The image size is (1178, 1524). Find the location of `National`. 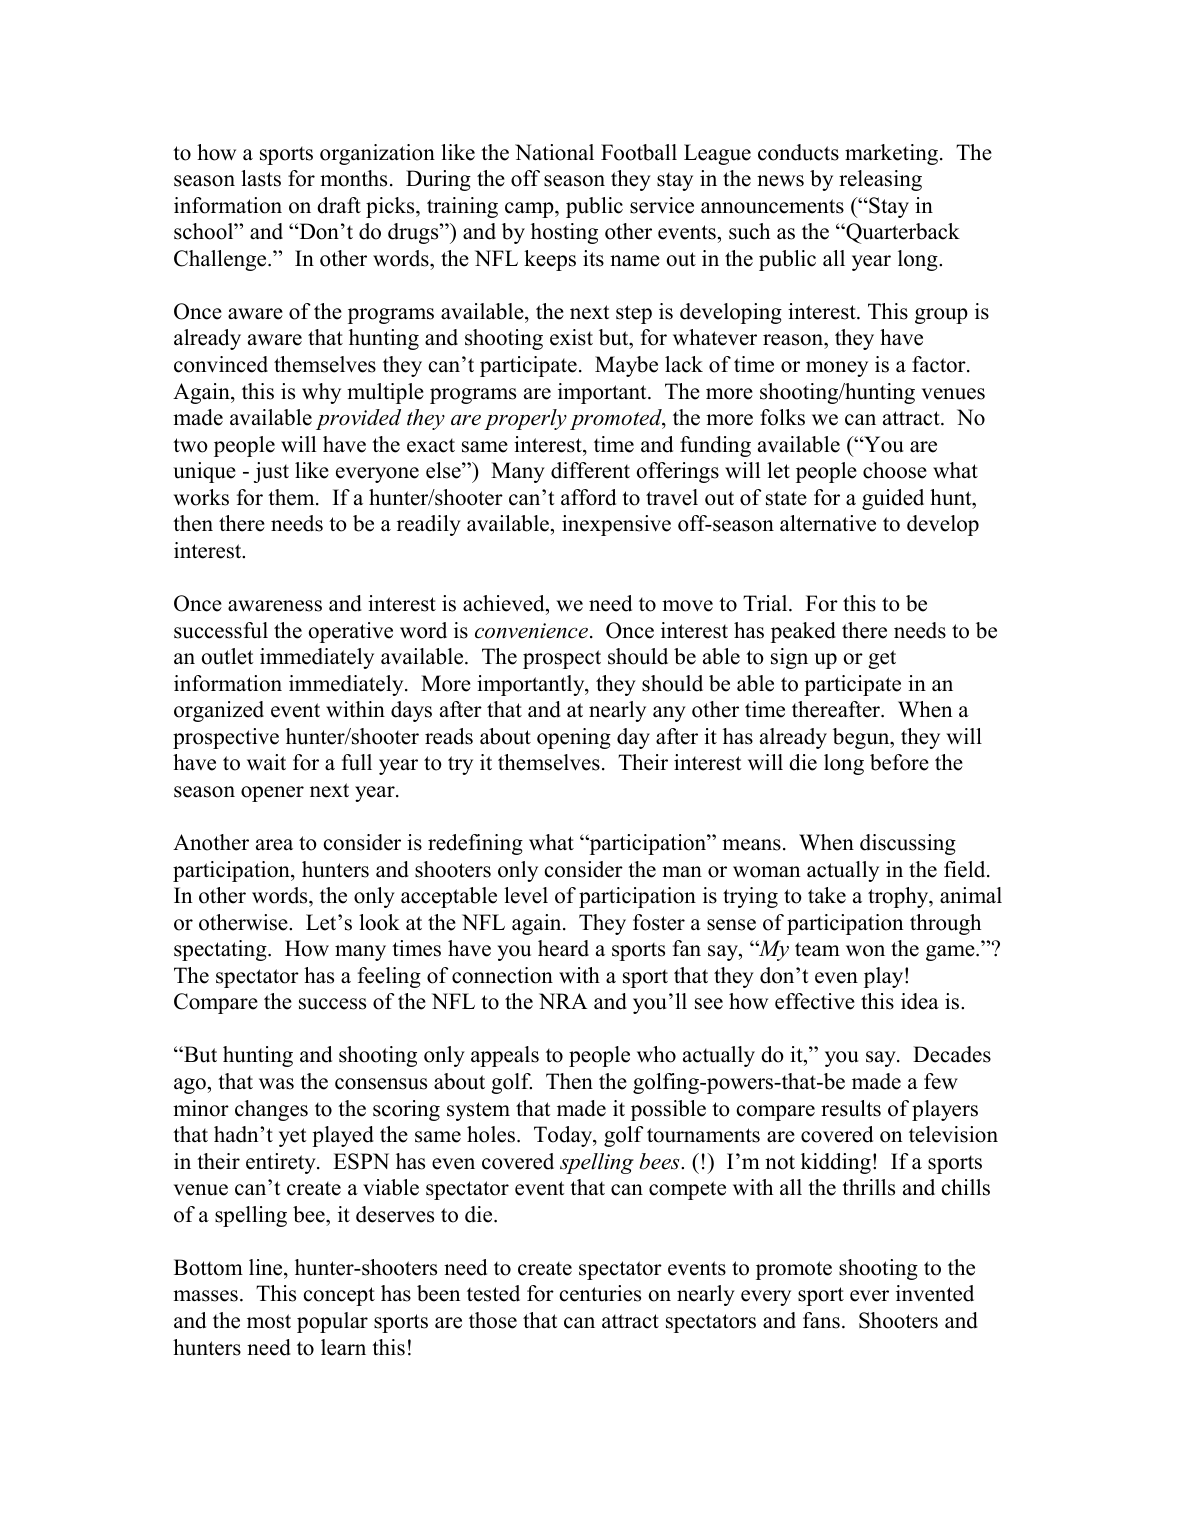

National is located at coordinates (554, 152).
